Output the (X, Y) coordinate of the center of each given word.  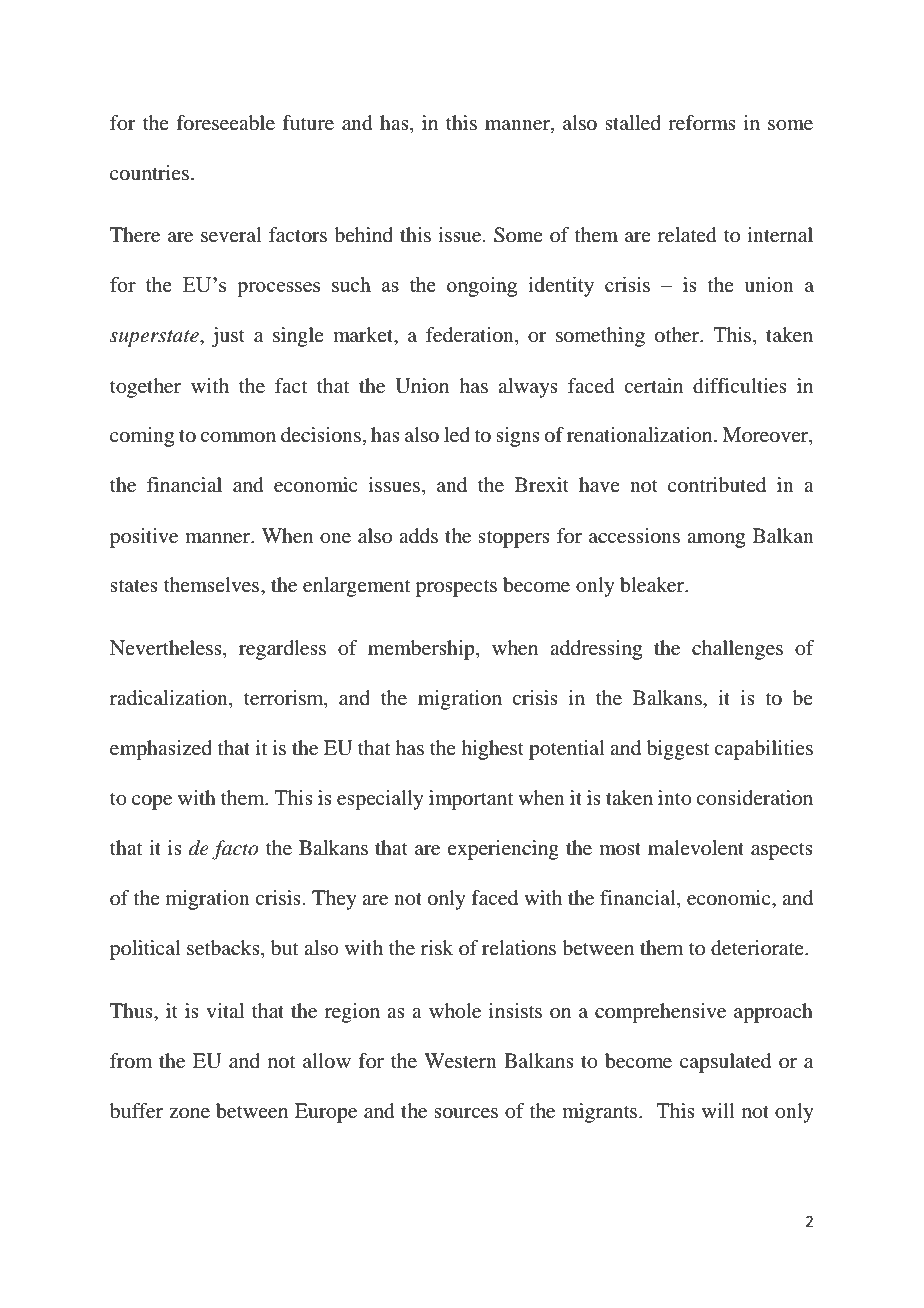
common (238, 437)
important (471, 800)
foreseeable (225, 123)
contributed (717, 485)
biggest (678, 750)
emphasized (161, 750)
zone (189, 1113)
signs (518, 437)
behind (363, 235)
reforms (702, 123)
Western (460, 1061)
